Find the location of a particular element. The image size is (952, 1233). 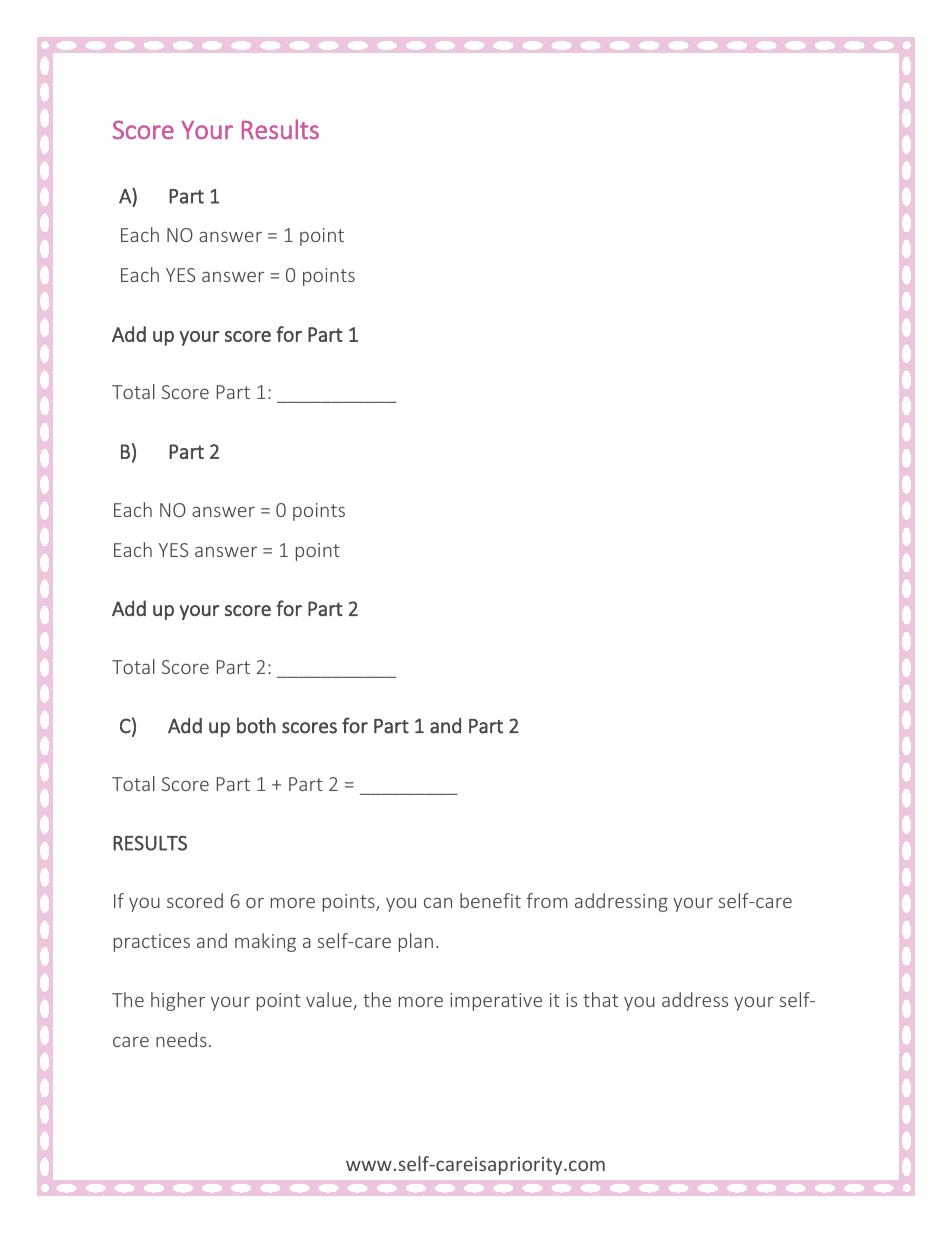

higher is located at coordinates (178, 1001).
